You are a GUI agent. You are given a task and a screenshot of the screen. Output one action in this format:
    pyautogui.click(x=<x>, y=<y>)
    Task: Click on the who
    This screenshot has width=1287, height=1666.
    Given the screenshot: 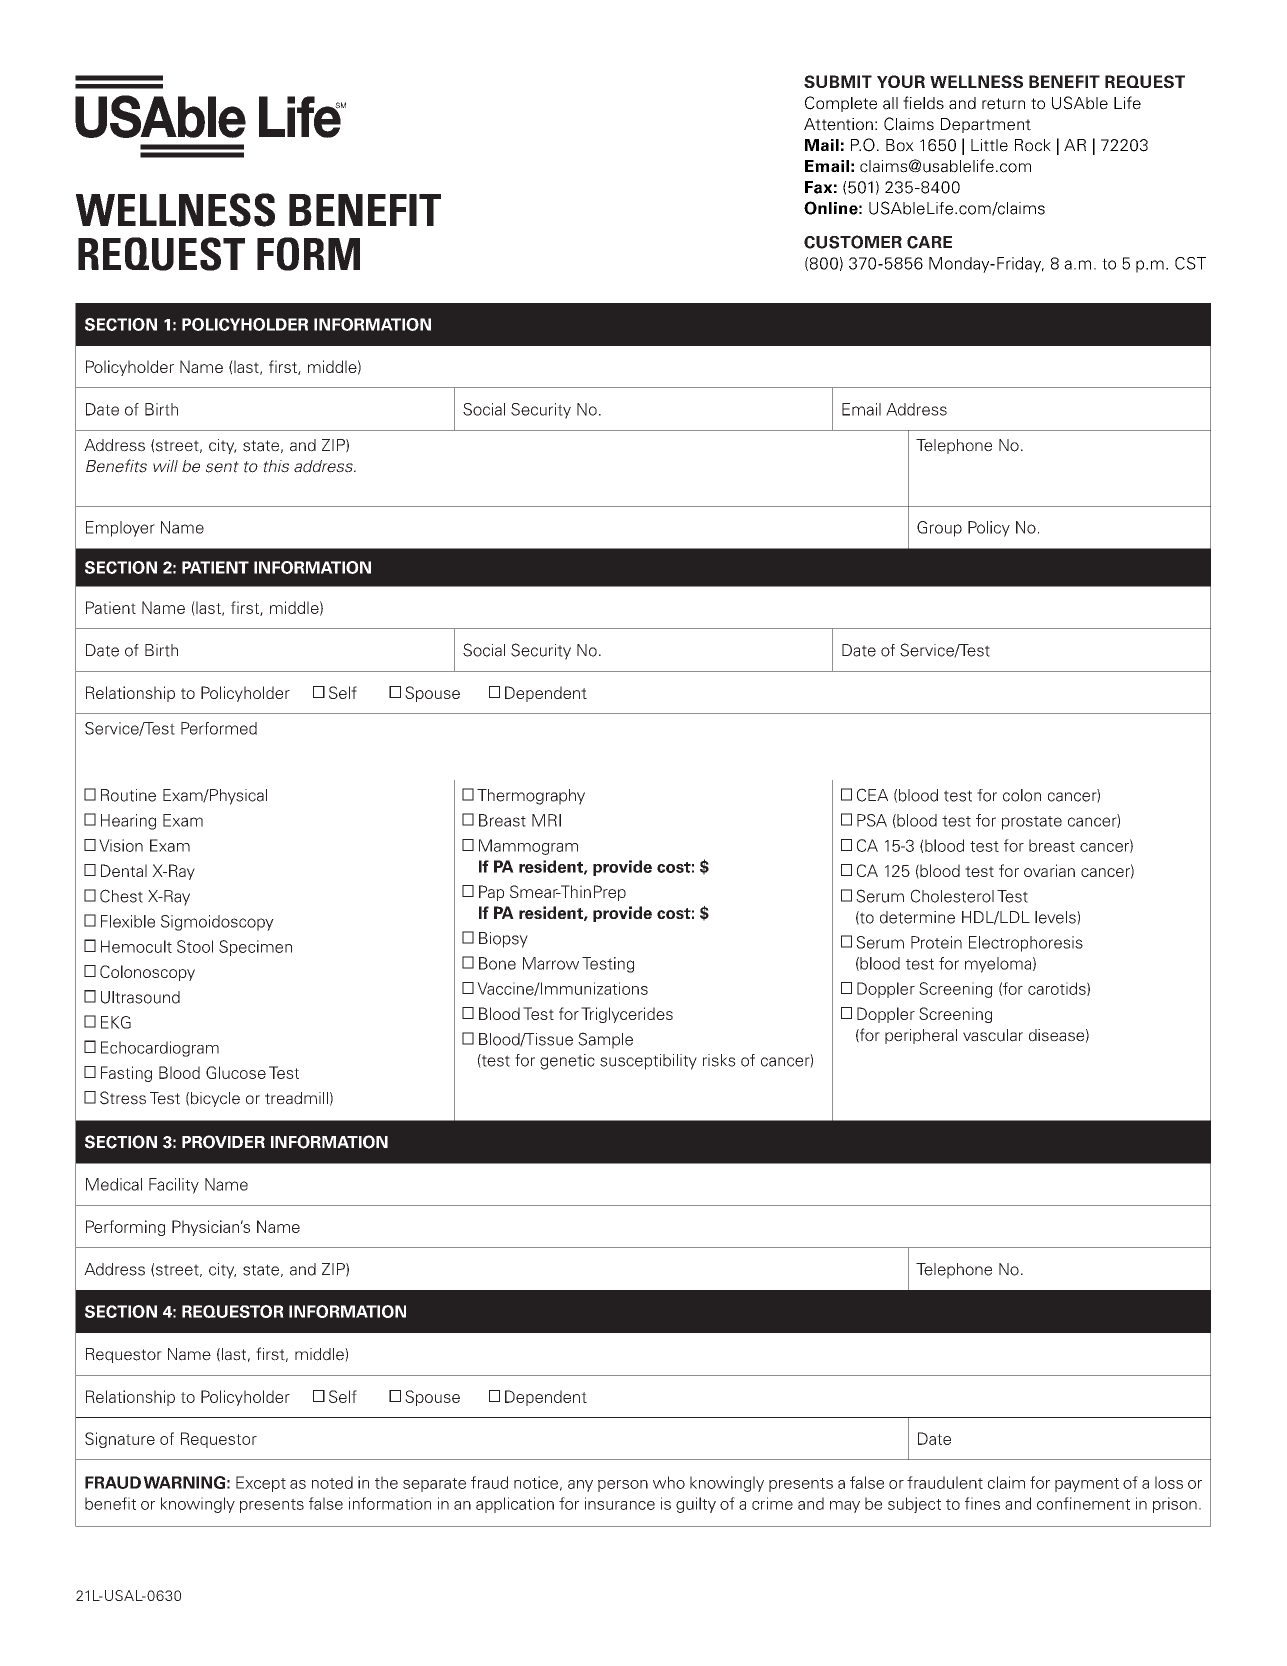 What is the action you would take?
    pyautogui.click(x=669, y=1482)
